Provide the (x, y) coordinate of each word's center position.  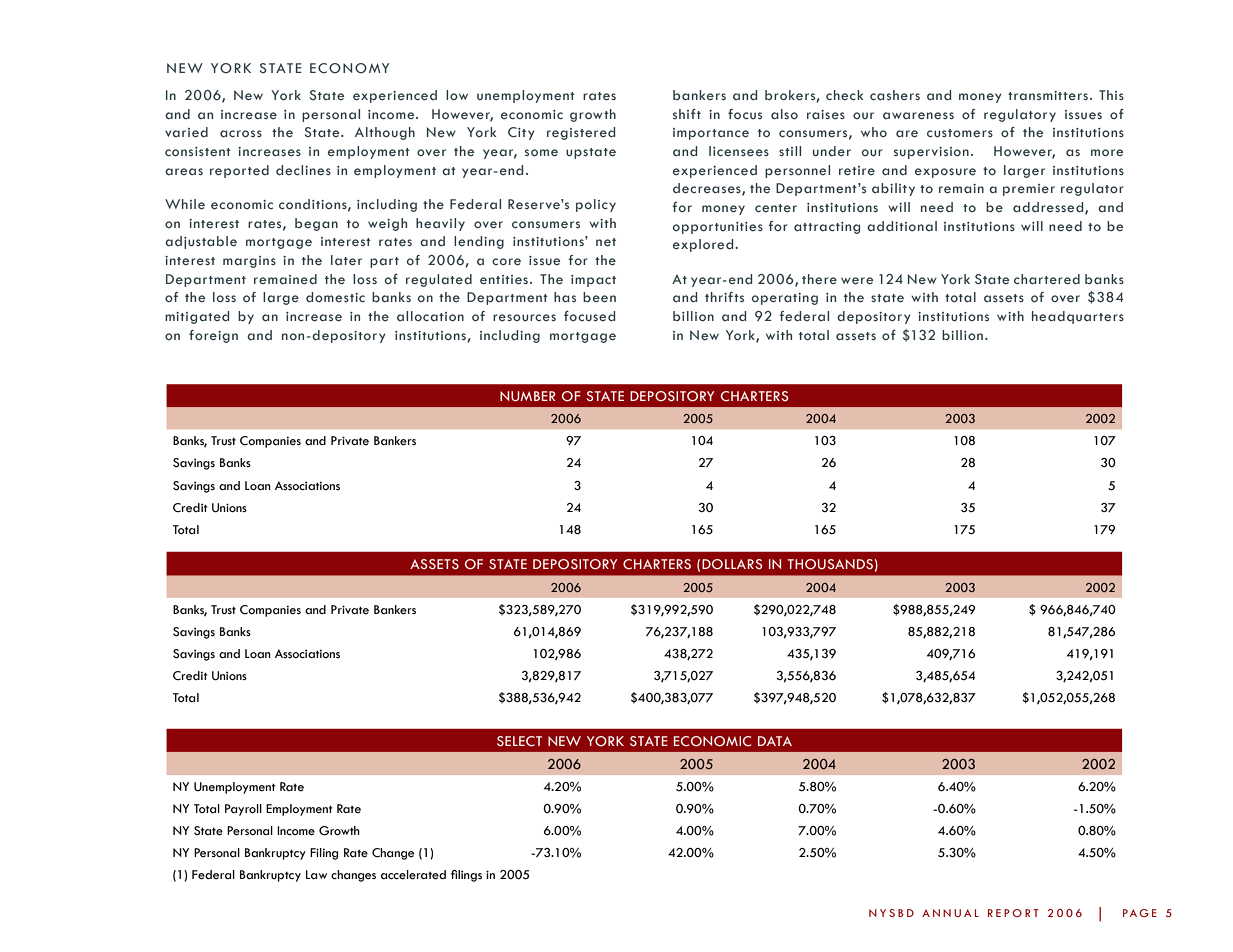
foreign (213, 336)
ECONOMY (349, 68)
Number (528, 396)
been (599, 297)
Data (775, 741)
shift (687, 114)
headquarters (1078, 317)
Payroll (243, 810)
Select (519, 741)
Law (316, 874)
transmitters (1048, 95)
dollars (732, 564)
